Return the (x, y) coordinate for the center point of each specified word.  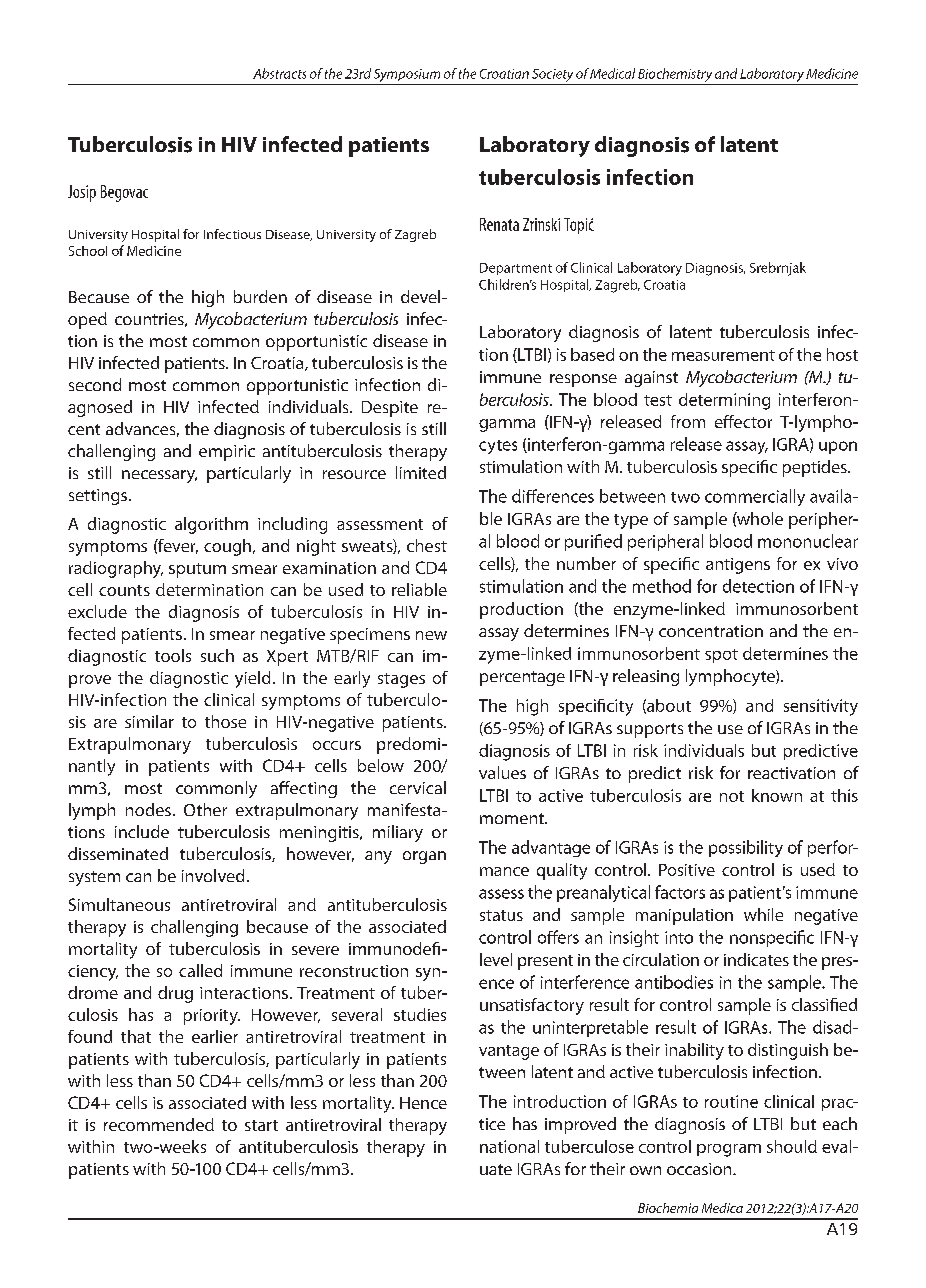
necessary (159, 476)
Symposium (407, 75)
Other (205, 809)
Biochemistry (675, 75)
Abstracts (279, 73)
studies (420, 1014)
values (502, 772)
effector (743, 421)
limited (421, 472)
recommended (159, 1124)
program (729, 1150)
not (732, 796)
